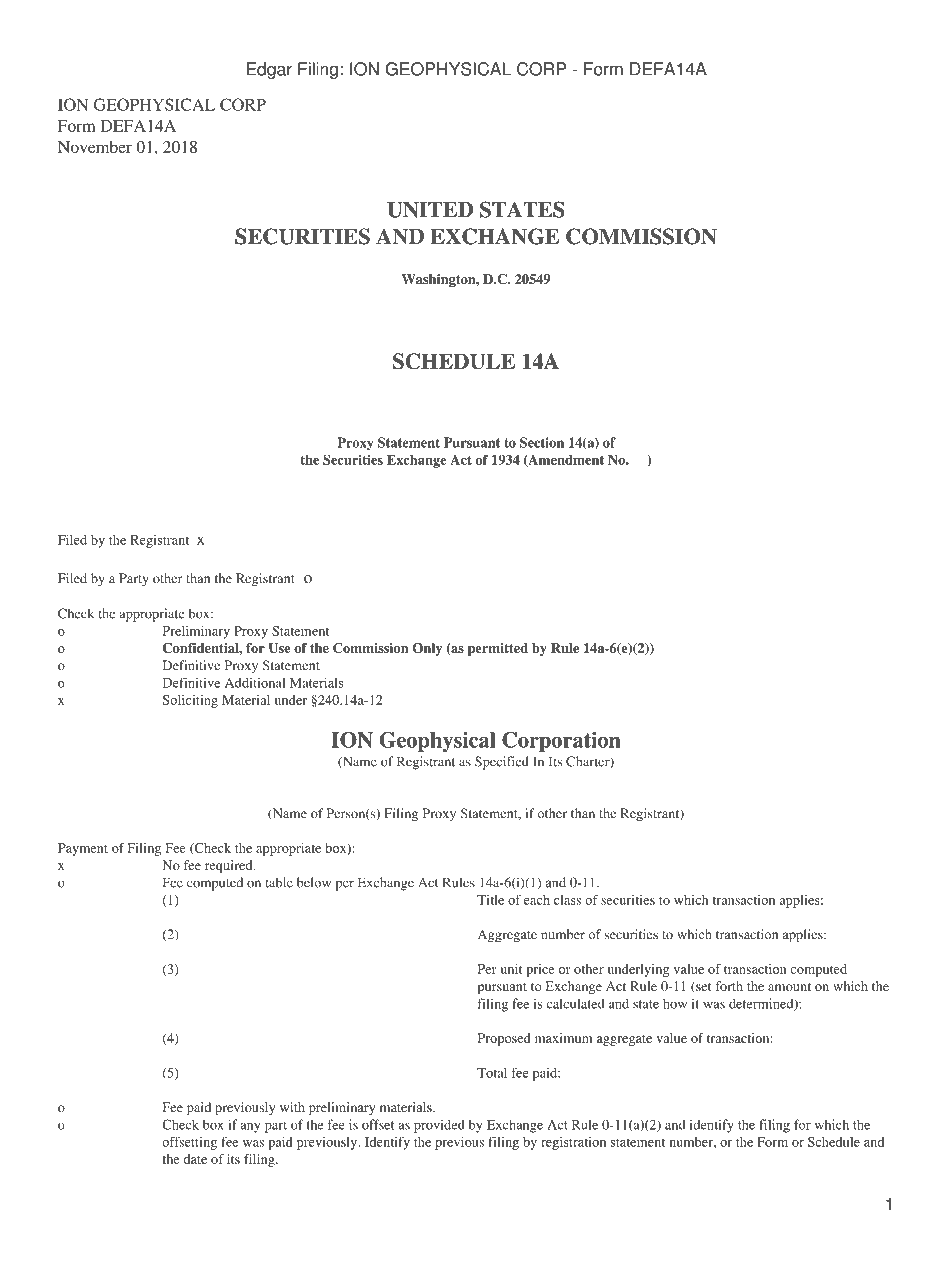  Describe the element at coordinates (502, 763) in the screenshot. I see `Specified` at that location.
